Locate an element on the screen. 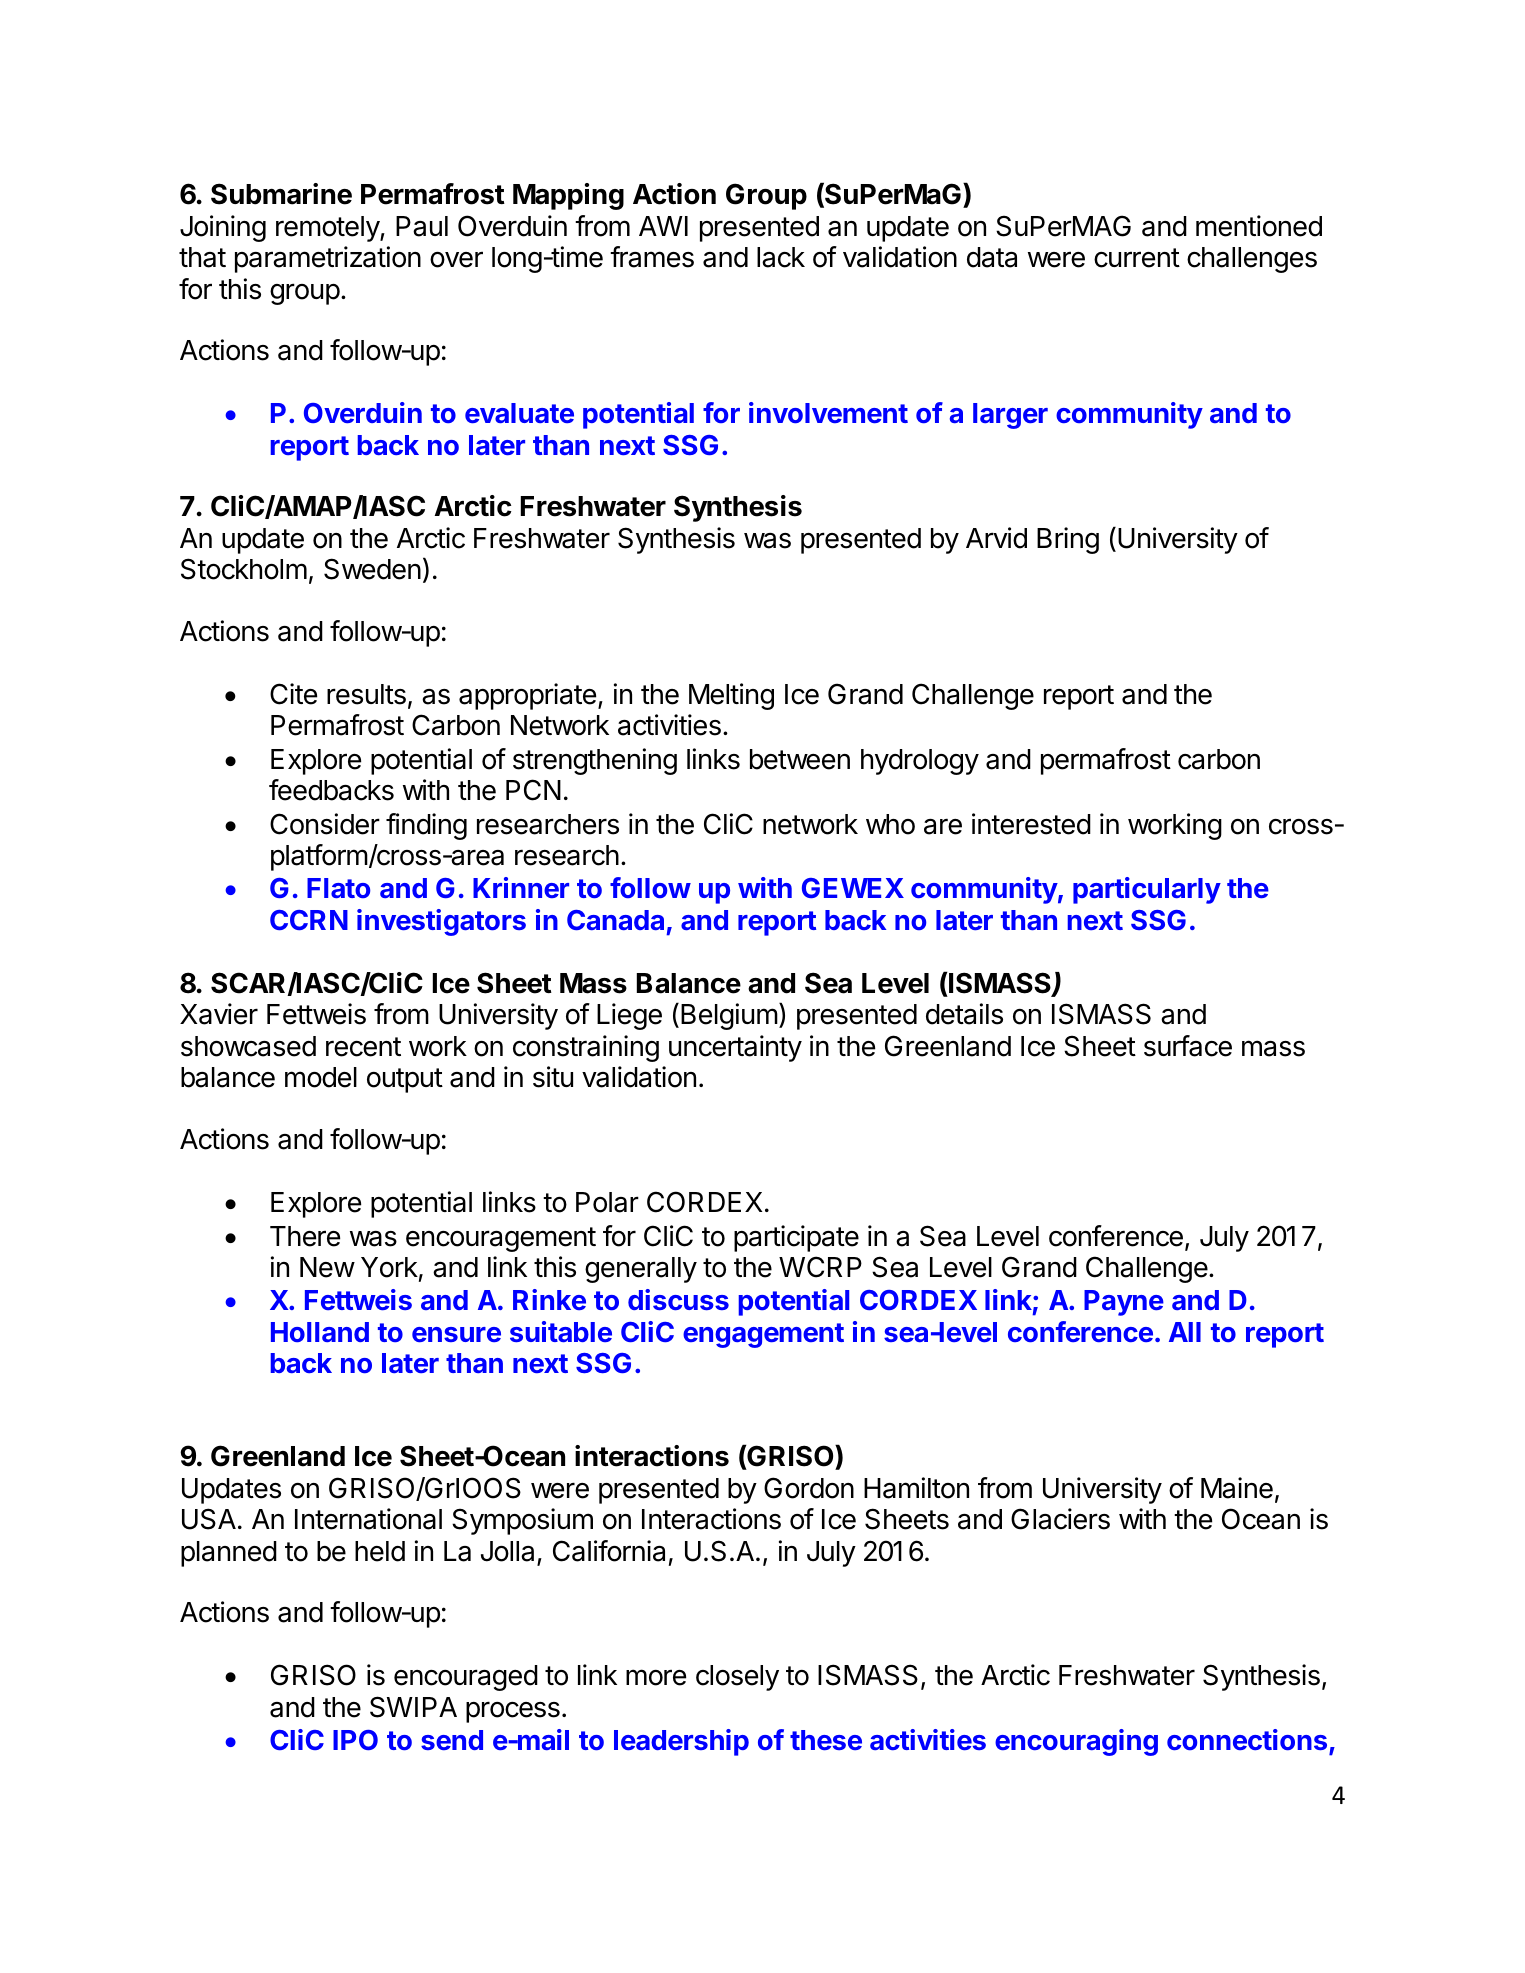  participate is located at coordinates (796, 1238).
